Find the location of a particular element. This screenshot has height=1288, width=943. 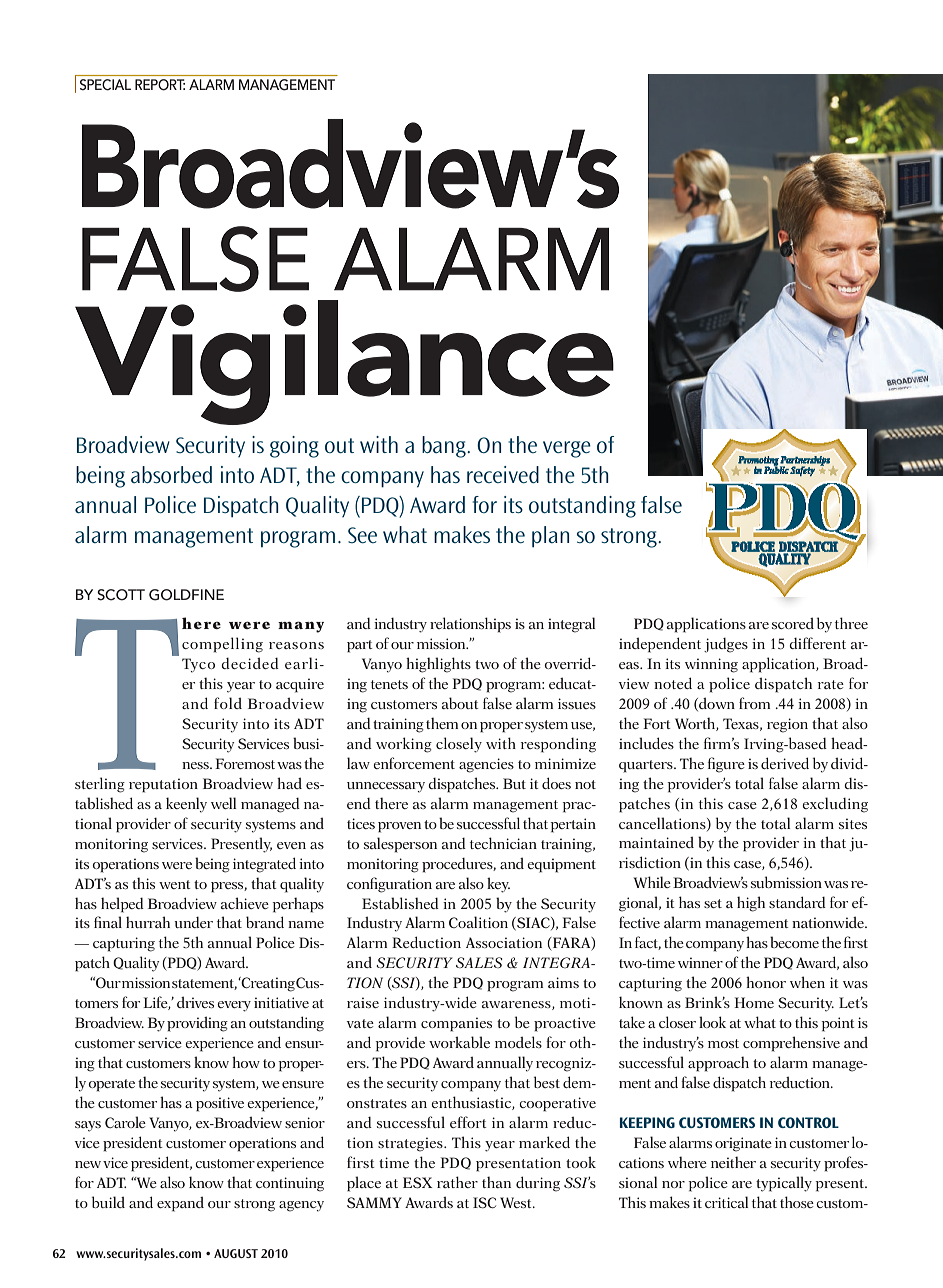

plan is located at coordinates (550, 536).
